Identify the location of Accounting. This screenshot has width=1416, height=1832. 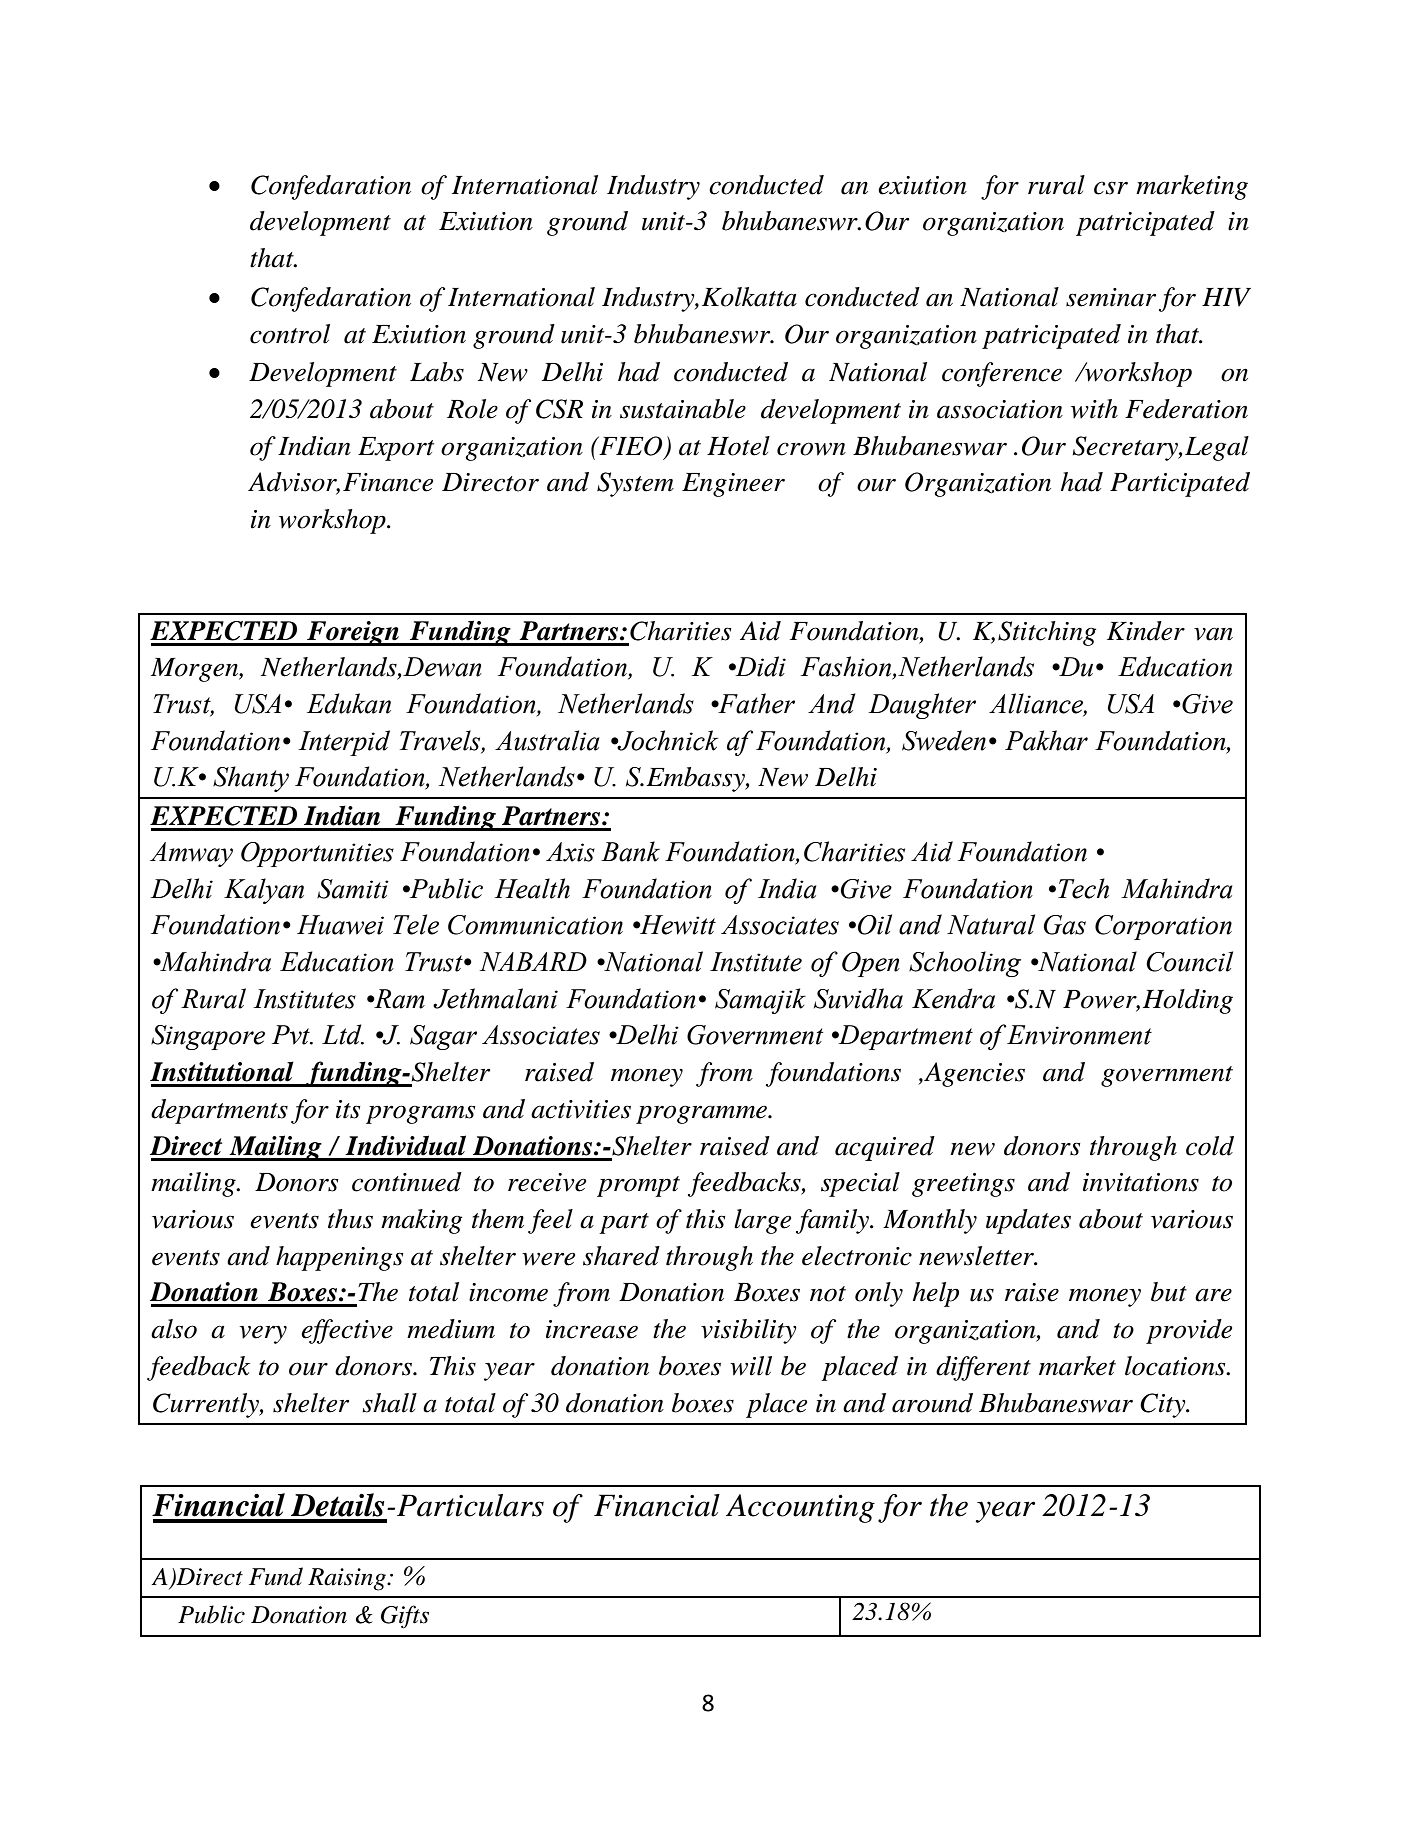
(800, 1508).
